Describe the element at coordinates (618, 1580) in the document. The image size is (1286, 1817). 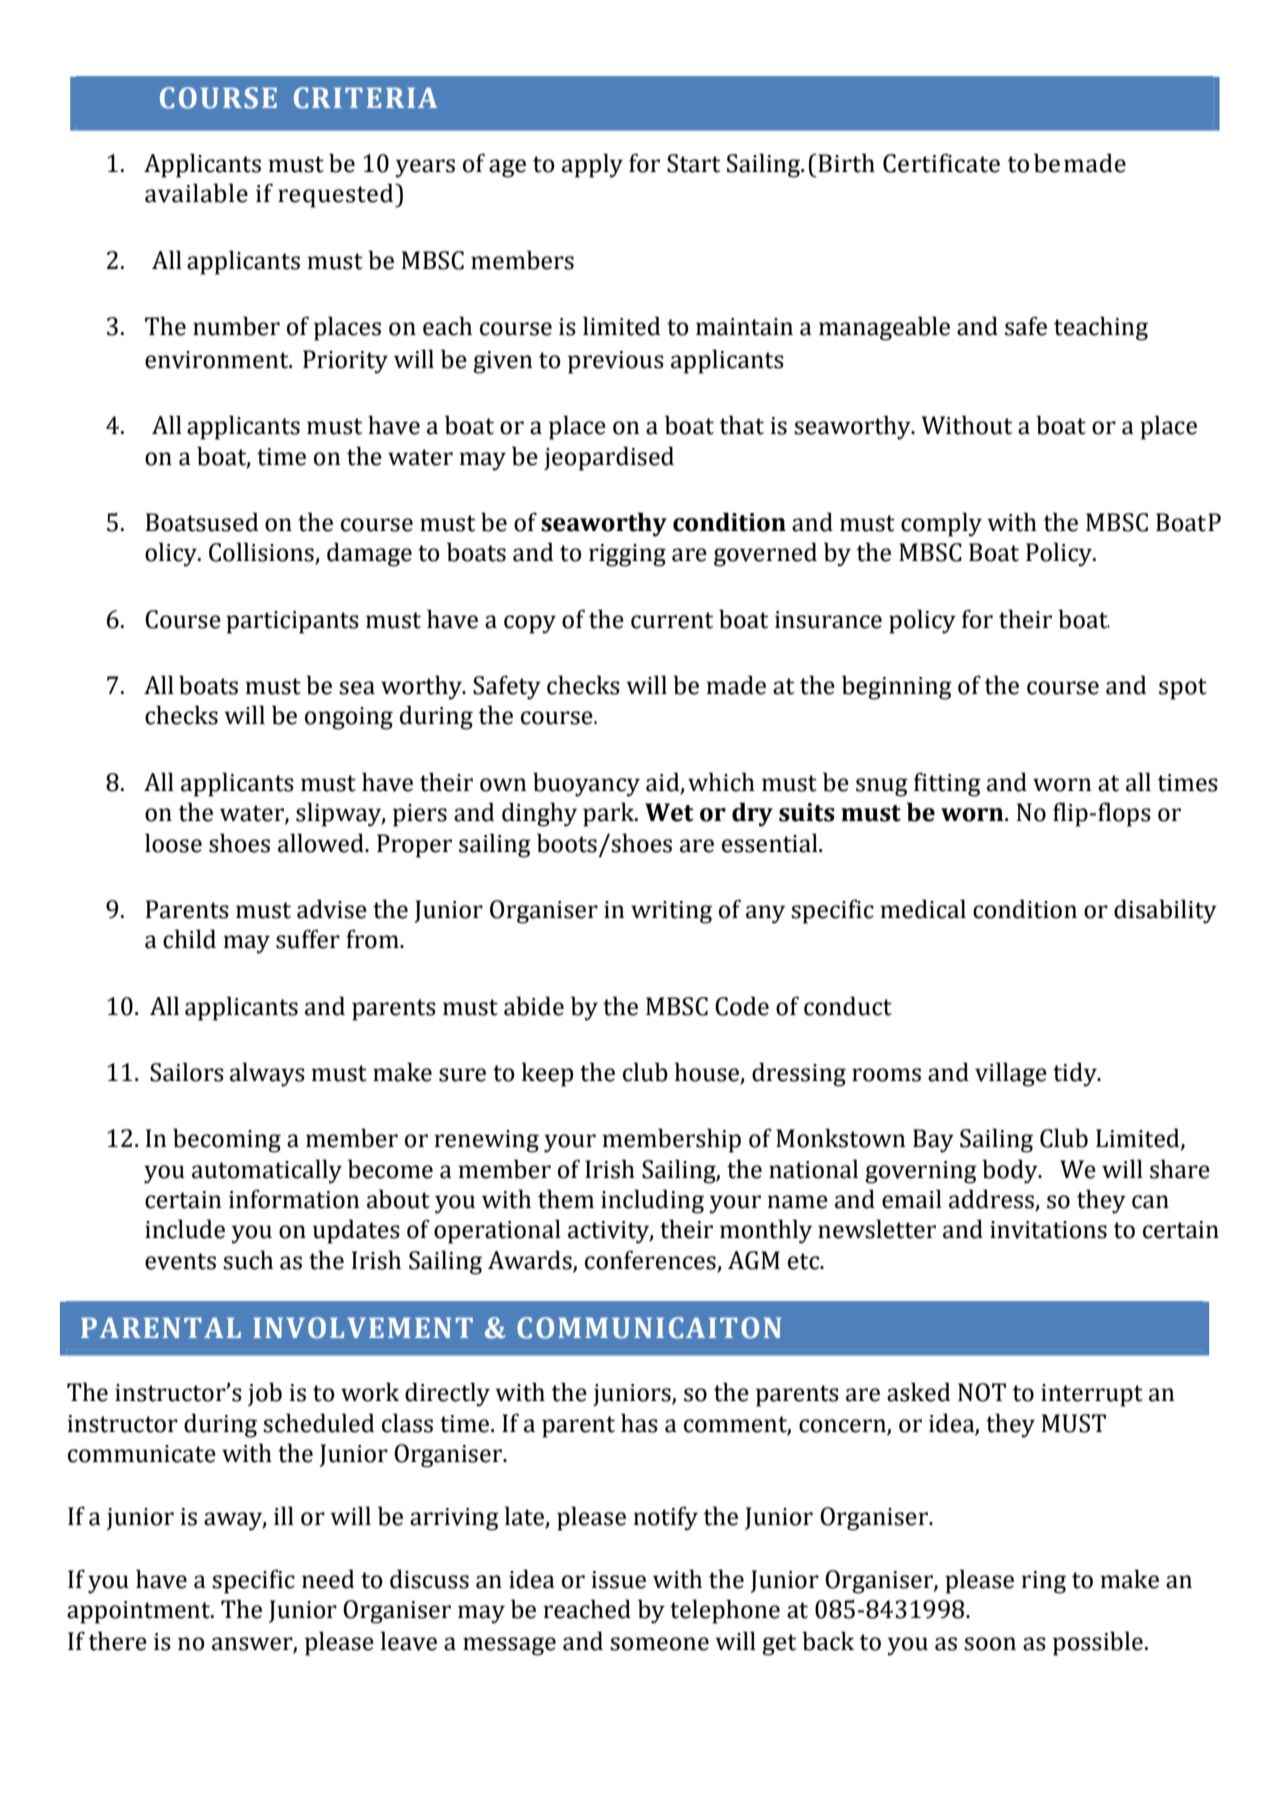
I see `issue` at that location.
